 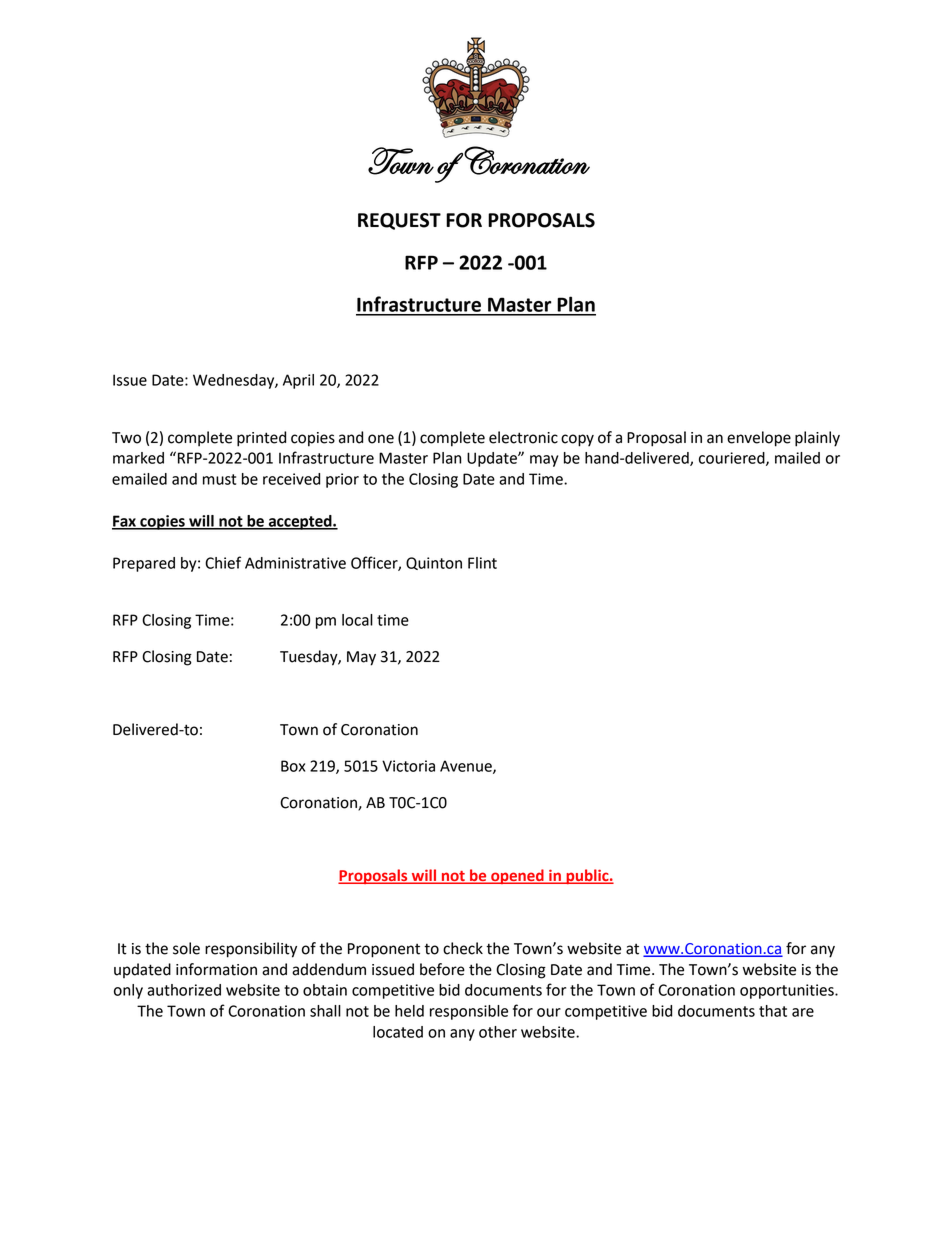 What do you see at coordinates (523, 437) in the screenshot?
I see `electronic` at bounding box center [523, 437].
